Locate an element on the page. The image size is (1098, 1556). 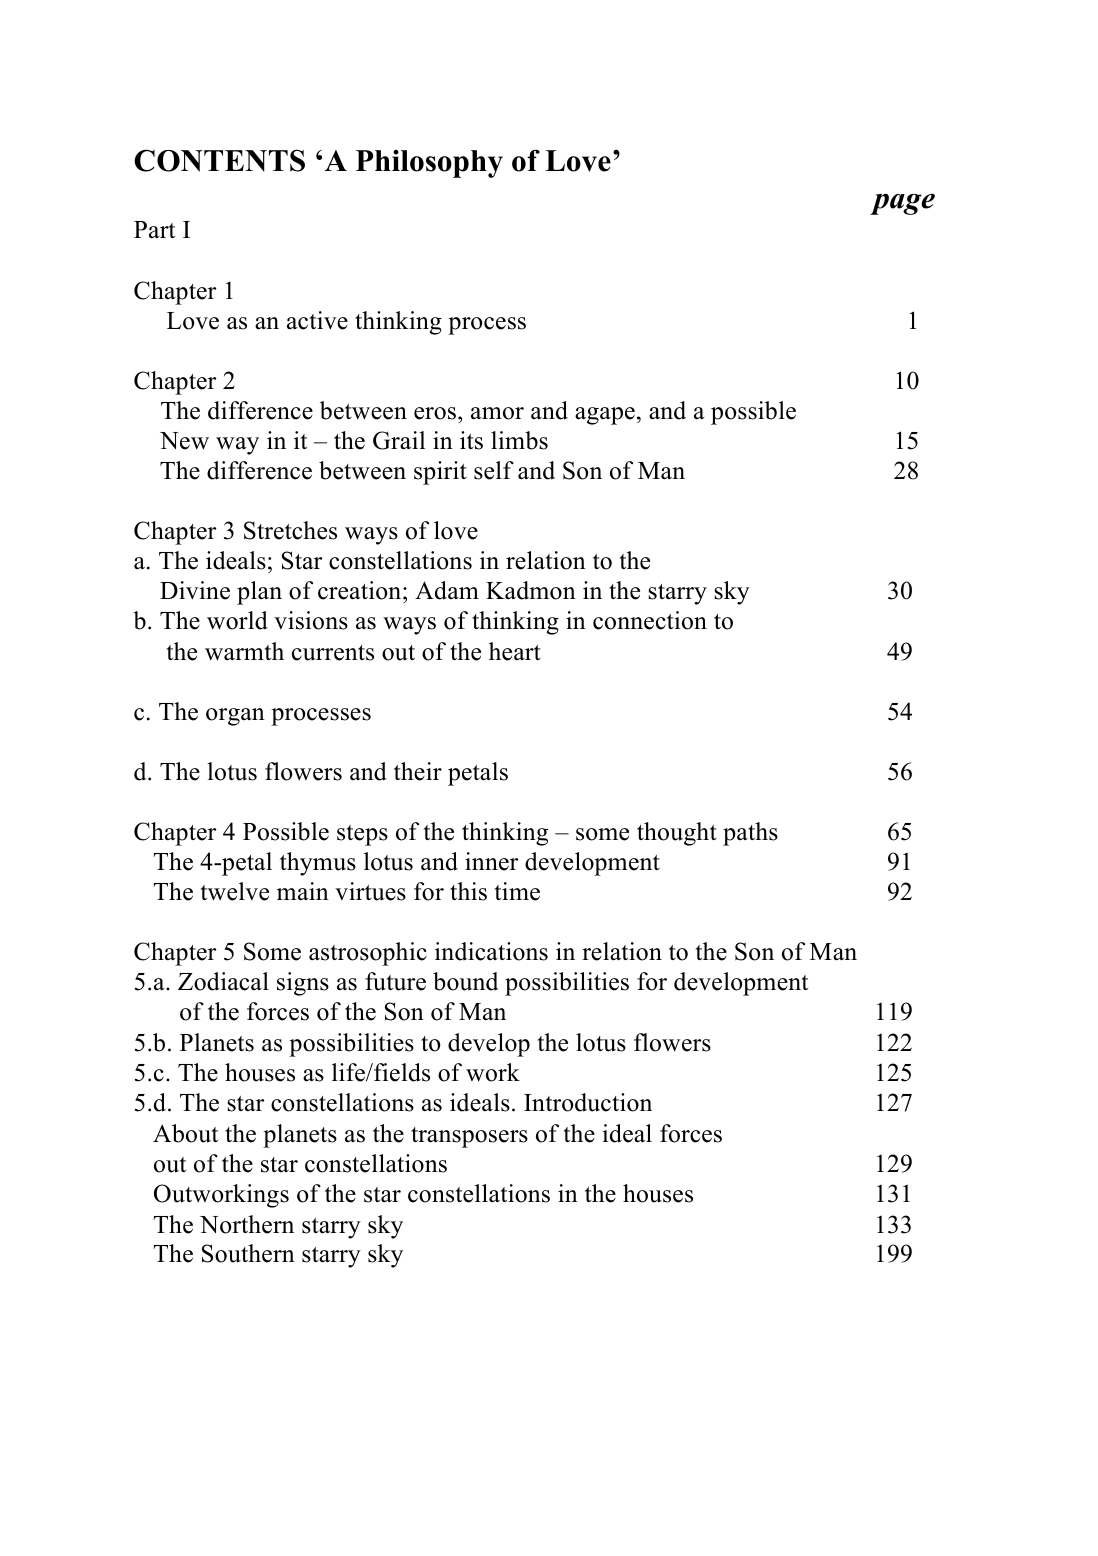
thought is located at coordinates (677, 834).
